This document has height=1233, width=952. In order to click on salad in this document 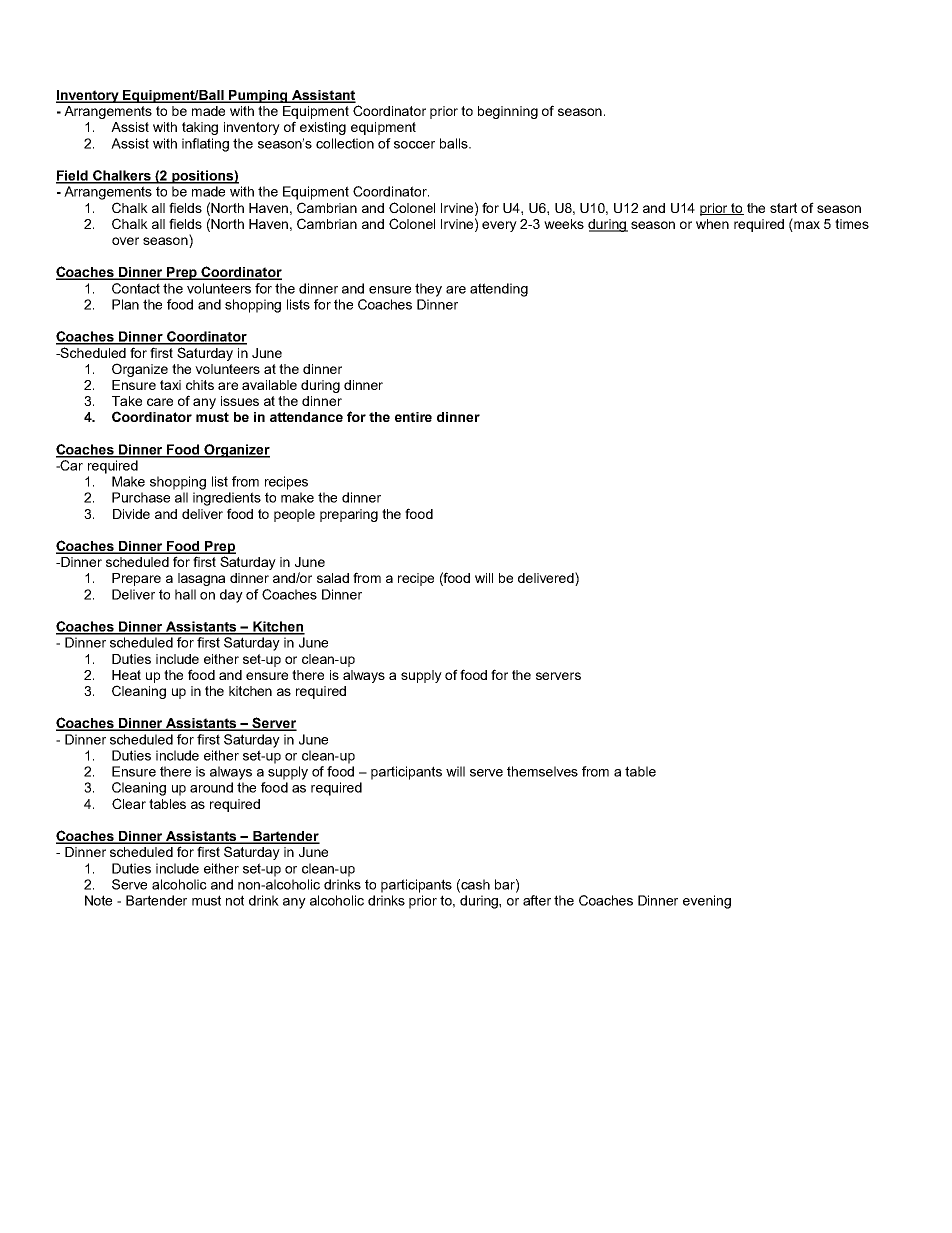, I will do `click(333, 578)`.
